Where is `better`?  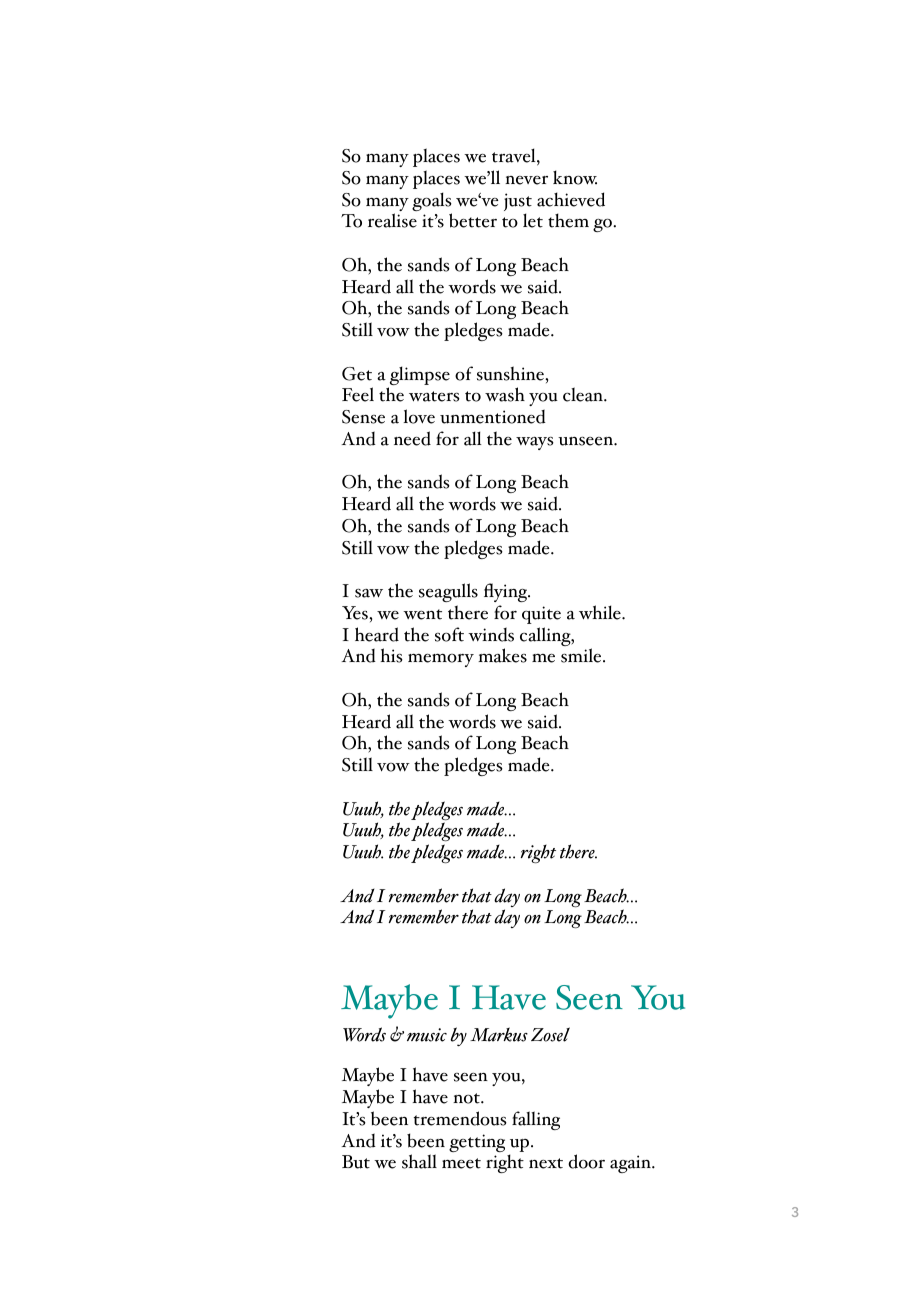
better is located at coordinates (473, 220).
